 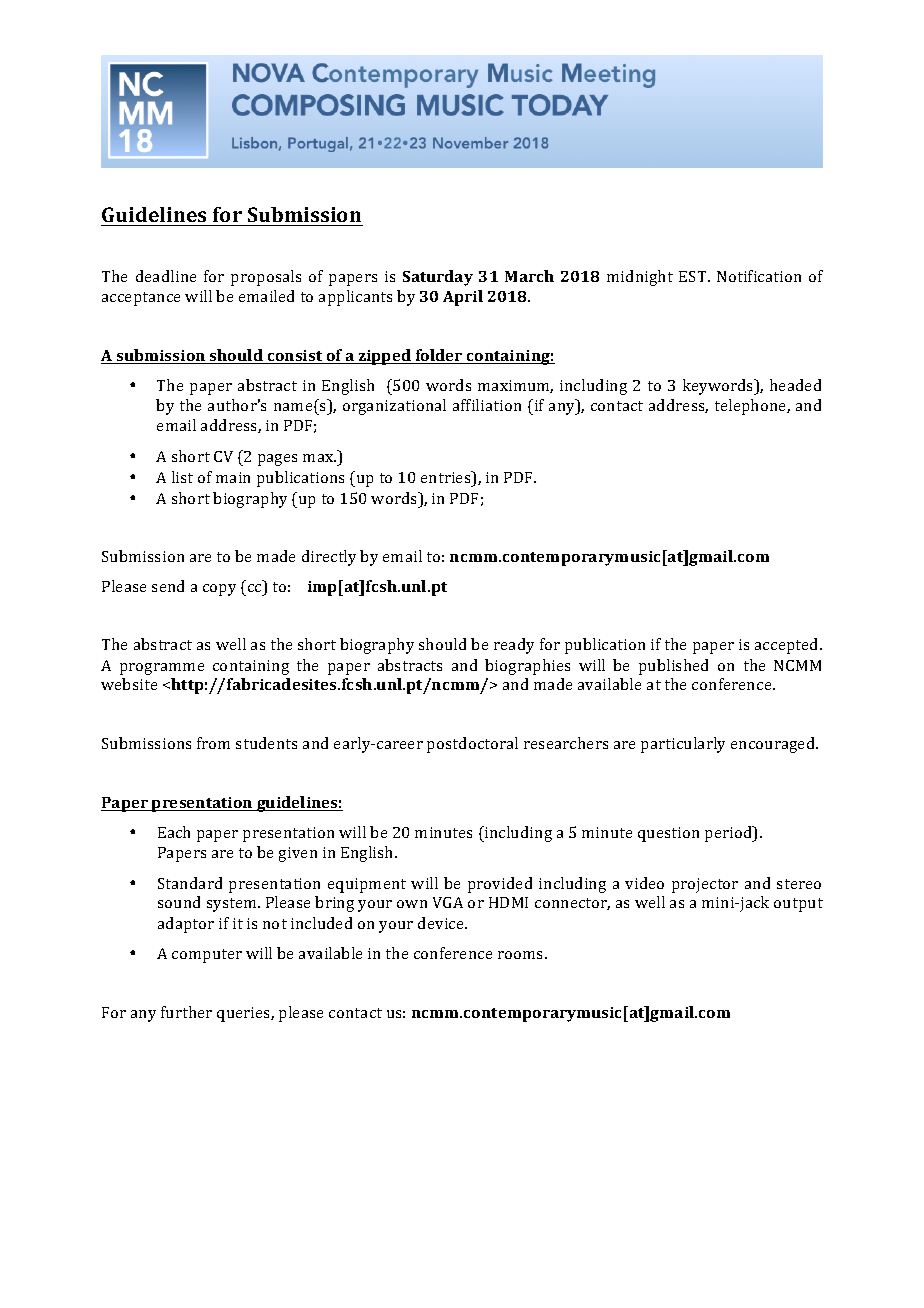 I want to click on entries, so click(x=447, y=477).
